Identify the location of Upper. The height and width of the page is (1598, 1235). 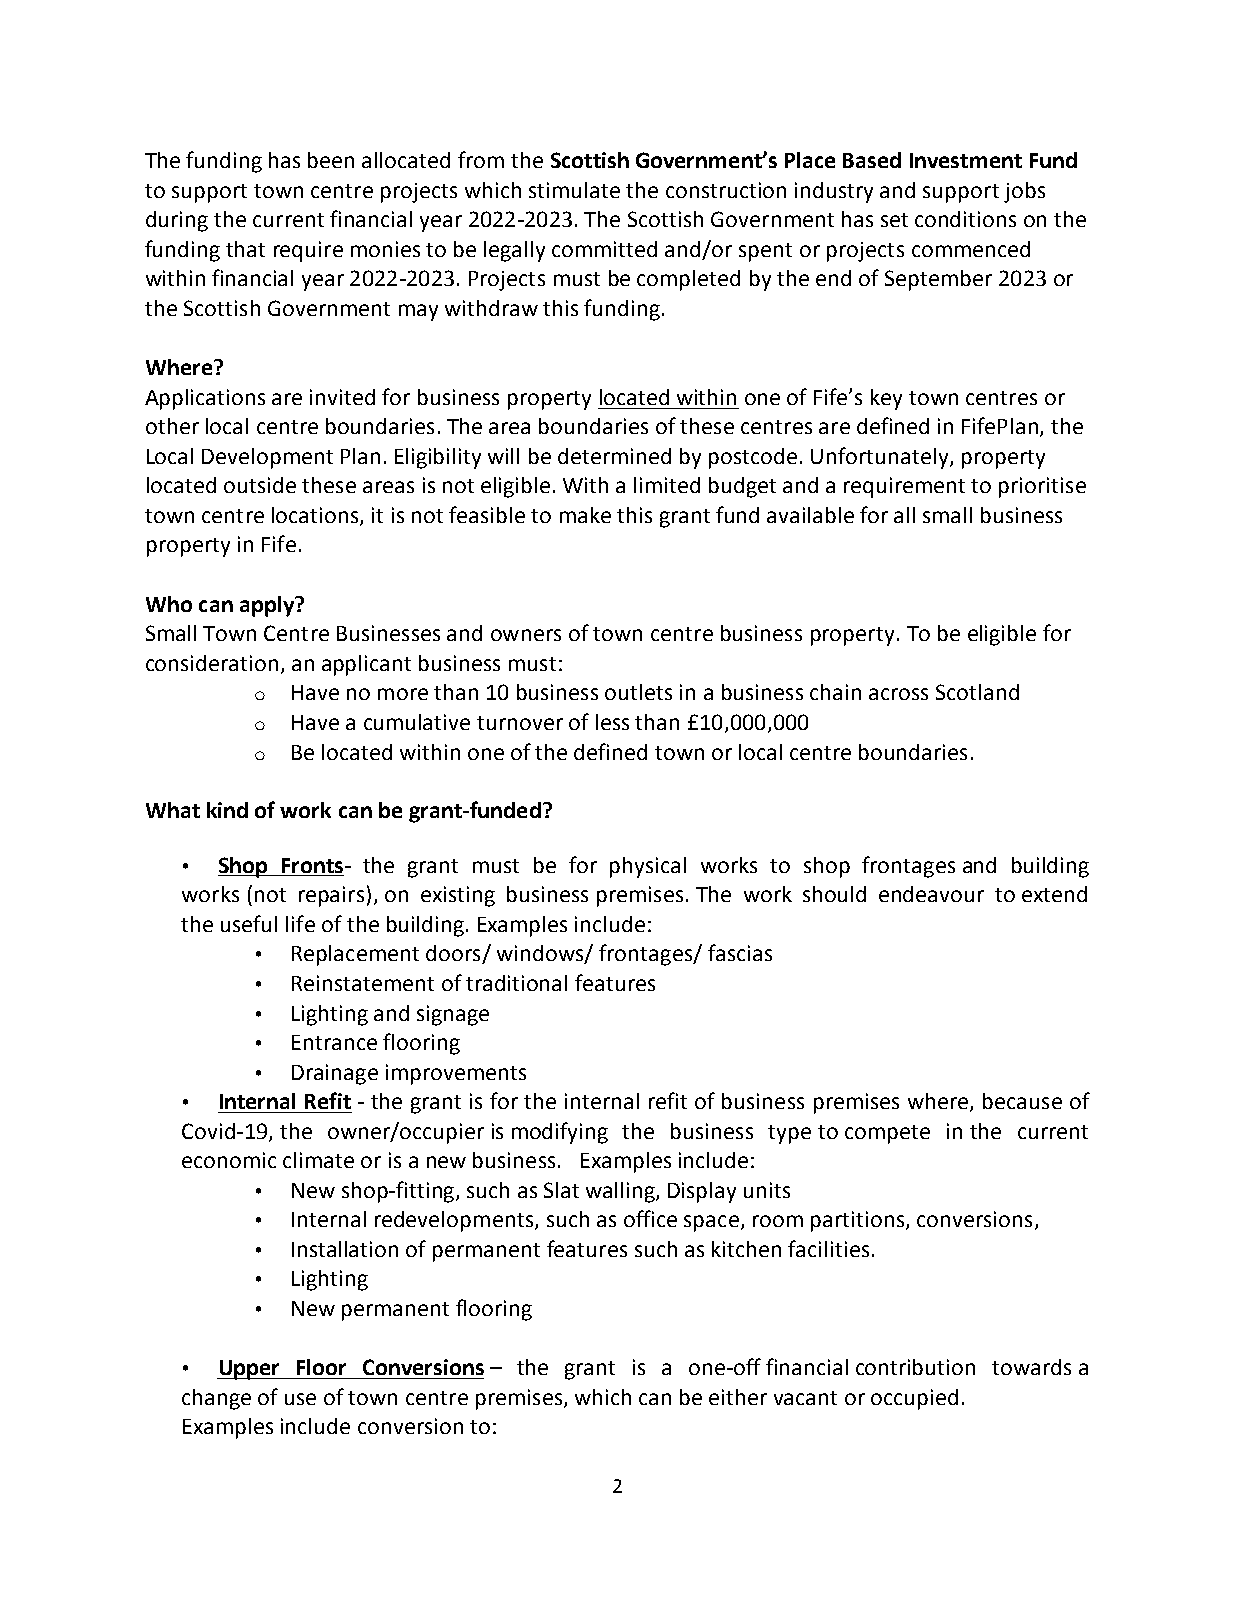
(249, 1370).
